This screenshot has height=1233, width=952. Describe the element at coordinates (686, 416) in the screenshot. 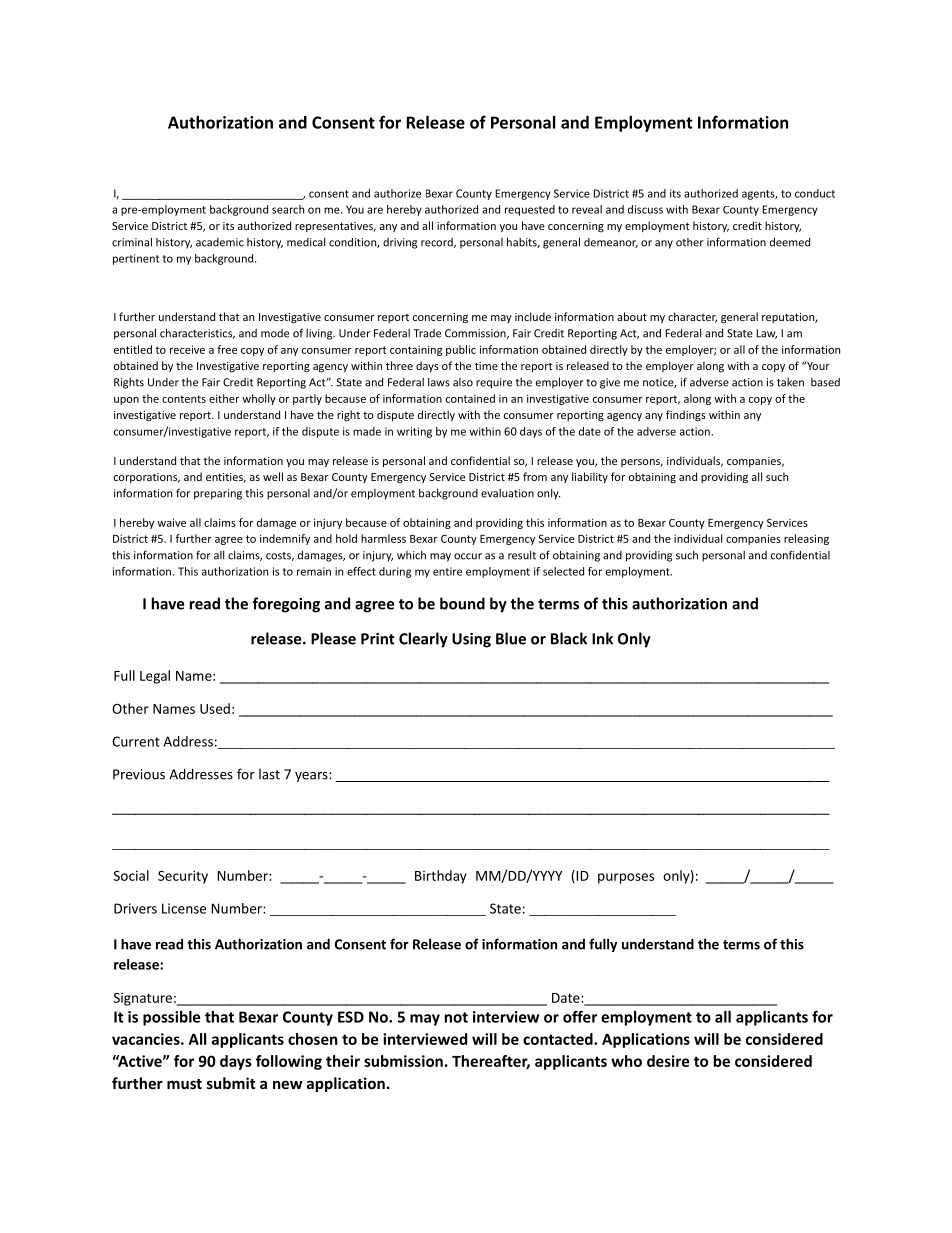

I see `findings` at that location.
